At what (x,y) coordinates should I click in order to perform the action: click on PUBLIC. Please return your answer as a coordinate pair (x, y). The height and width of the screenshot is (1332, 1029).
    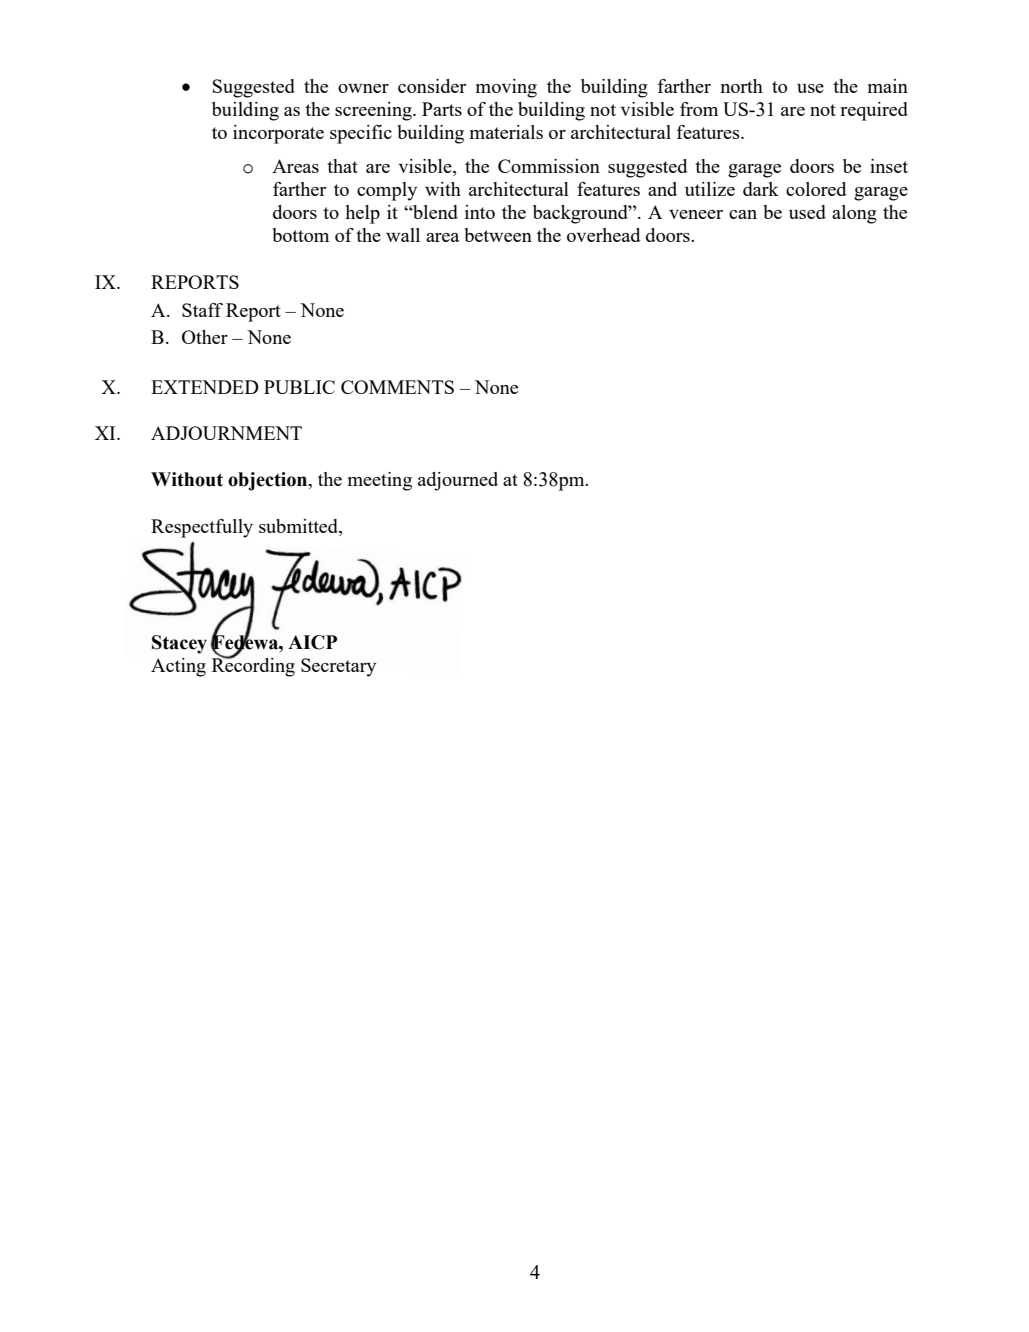
    Looking at the image, I should click on (299, 387).
